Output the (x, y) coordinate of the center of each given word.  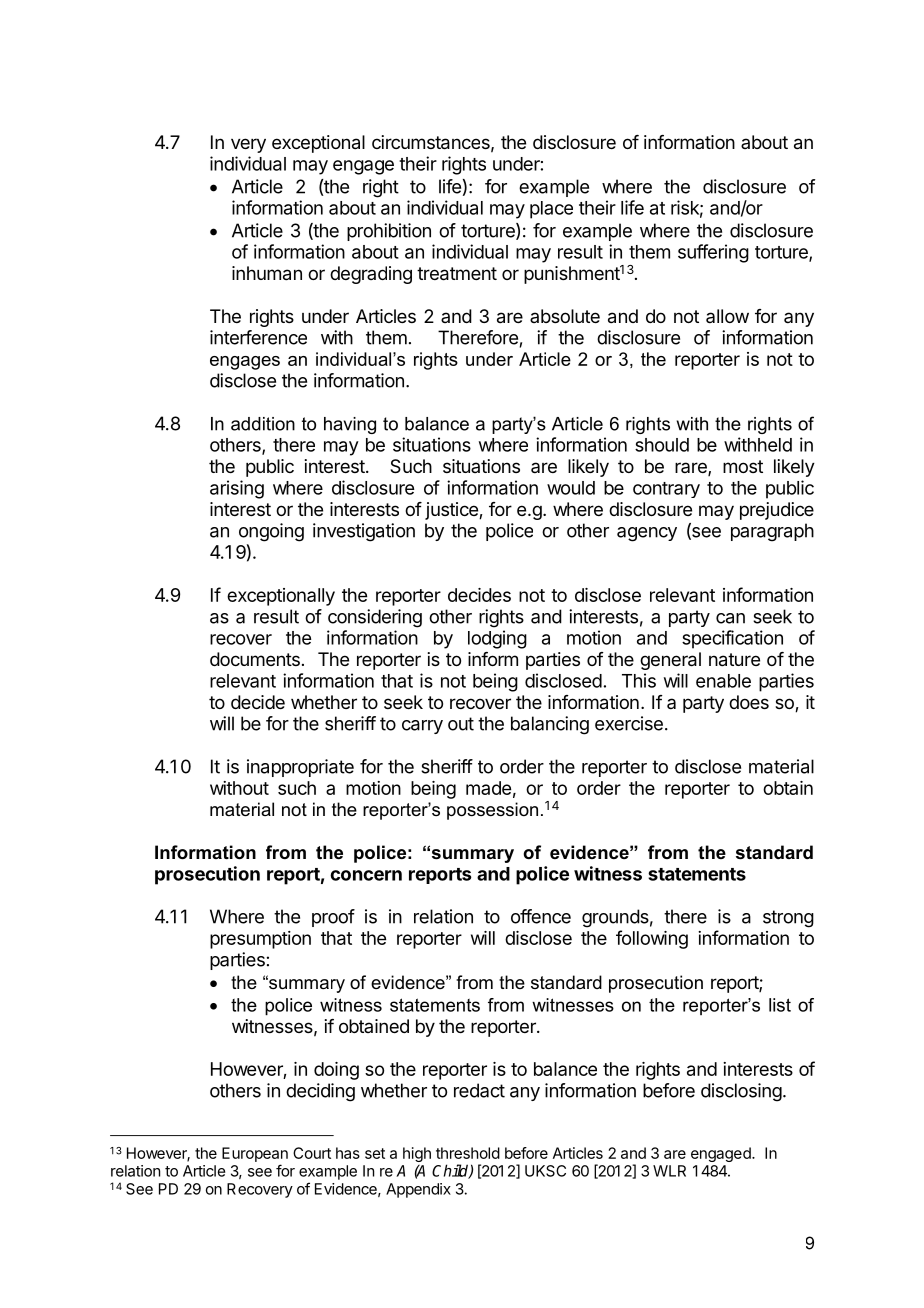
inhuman (267, 273)
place (551, 210)
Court (312, 1153)
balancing (550, 725)
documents (255, 659)
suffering (713, 253)
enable (723, 681)
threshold (468, 1153)
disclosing (741, 1092)
